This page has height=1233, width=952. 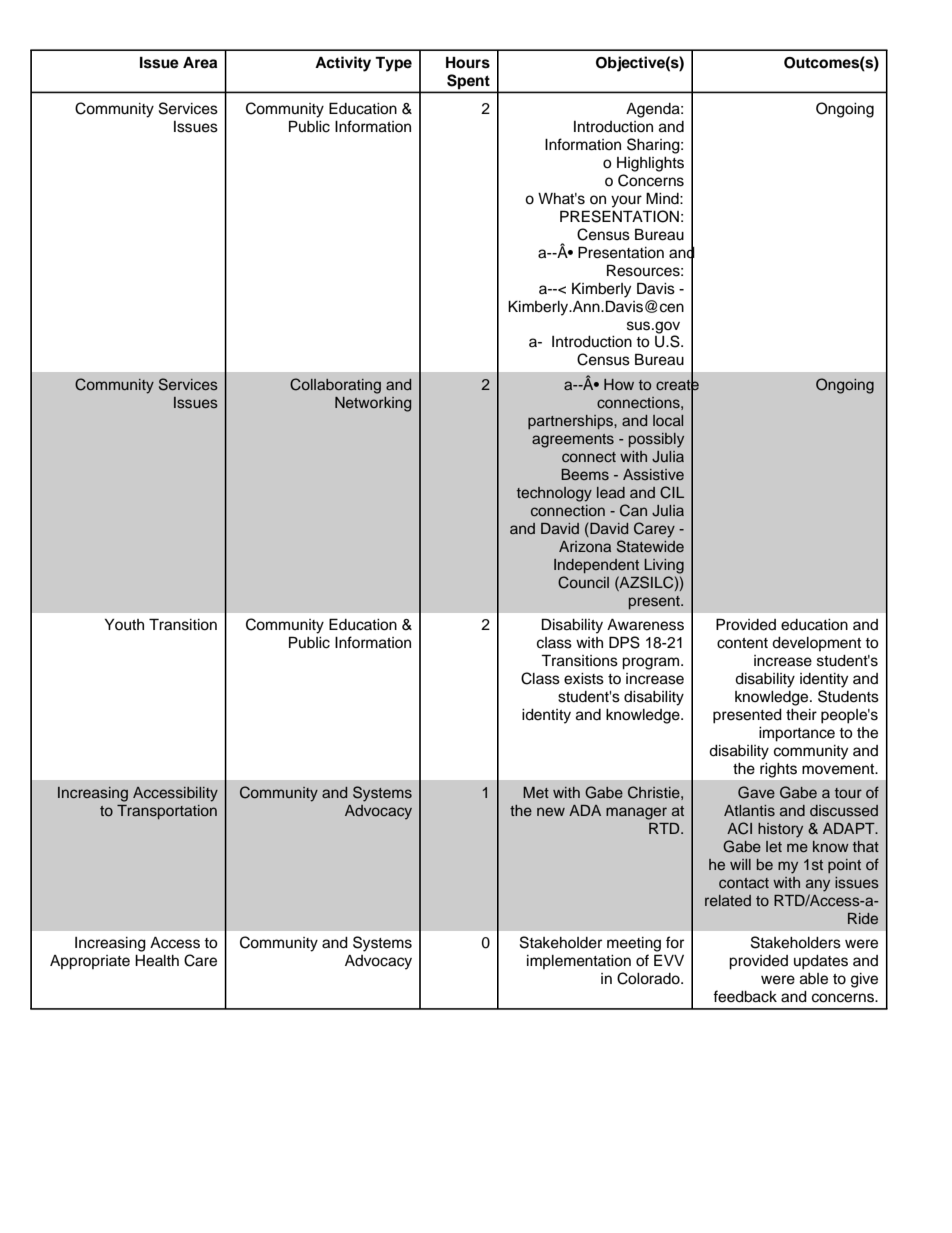 What do you see at coordinates (573, 441) in the page?
I see `agreements` at bounding box center [573, 441].
